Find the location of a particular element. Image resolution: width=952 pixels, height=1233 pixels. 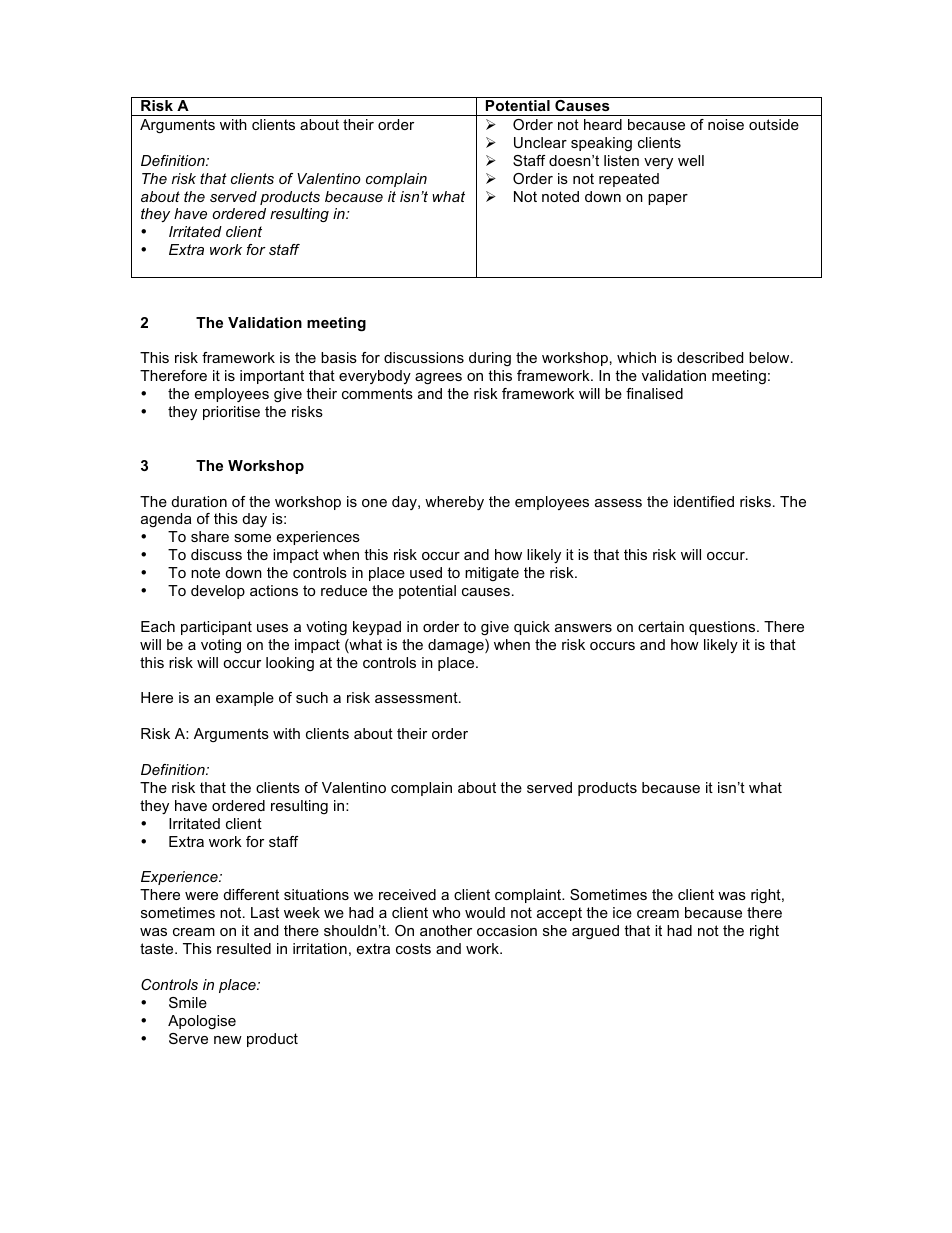

Unclear is located at coordinates (540, 142).
